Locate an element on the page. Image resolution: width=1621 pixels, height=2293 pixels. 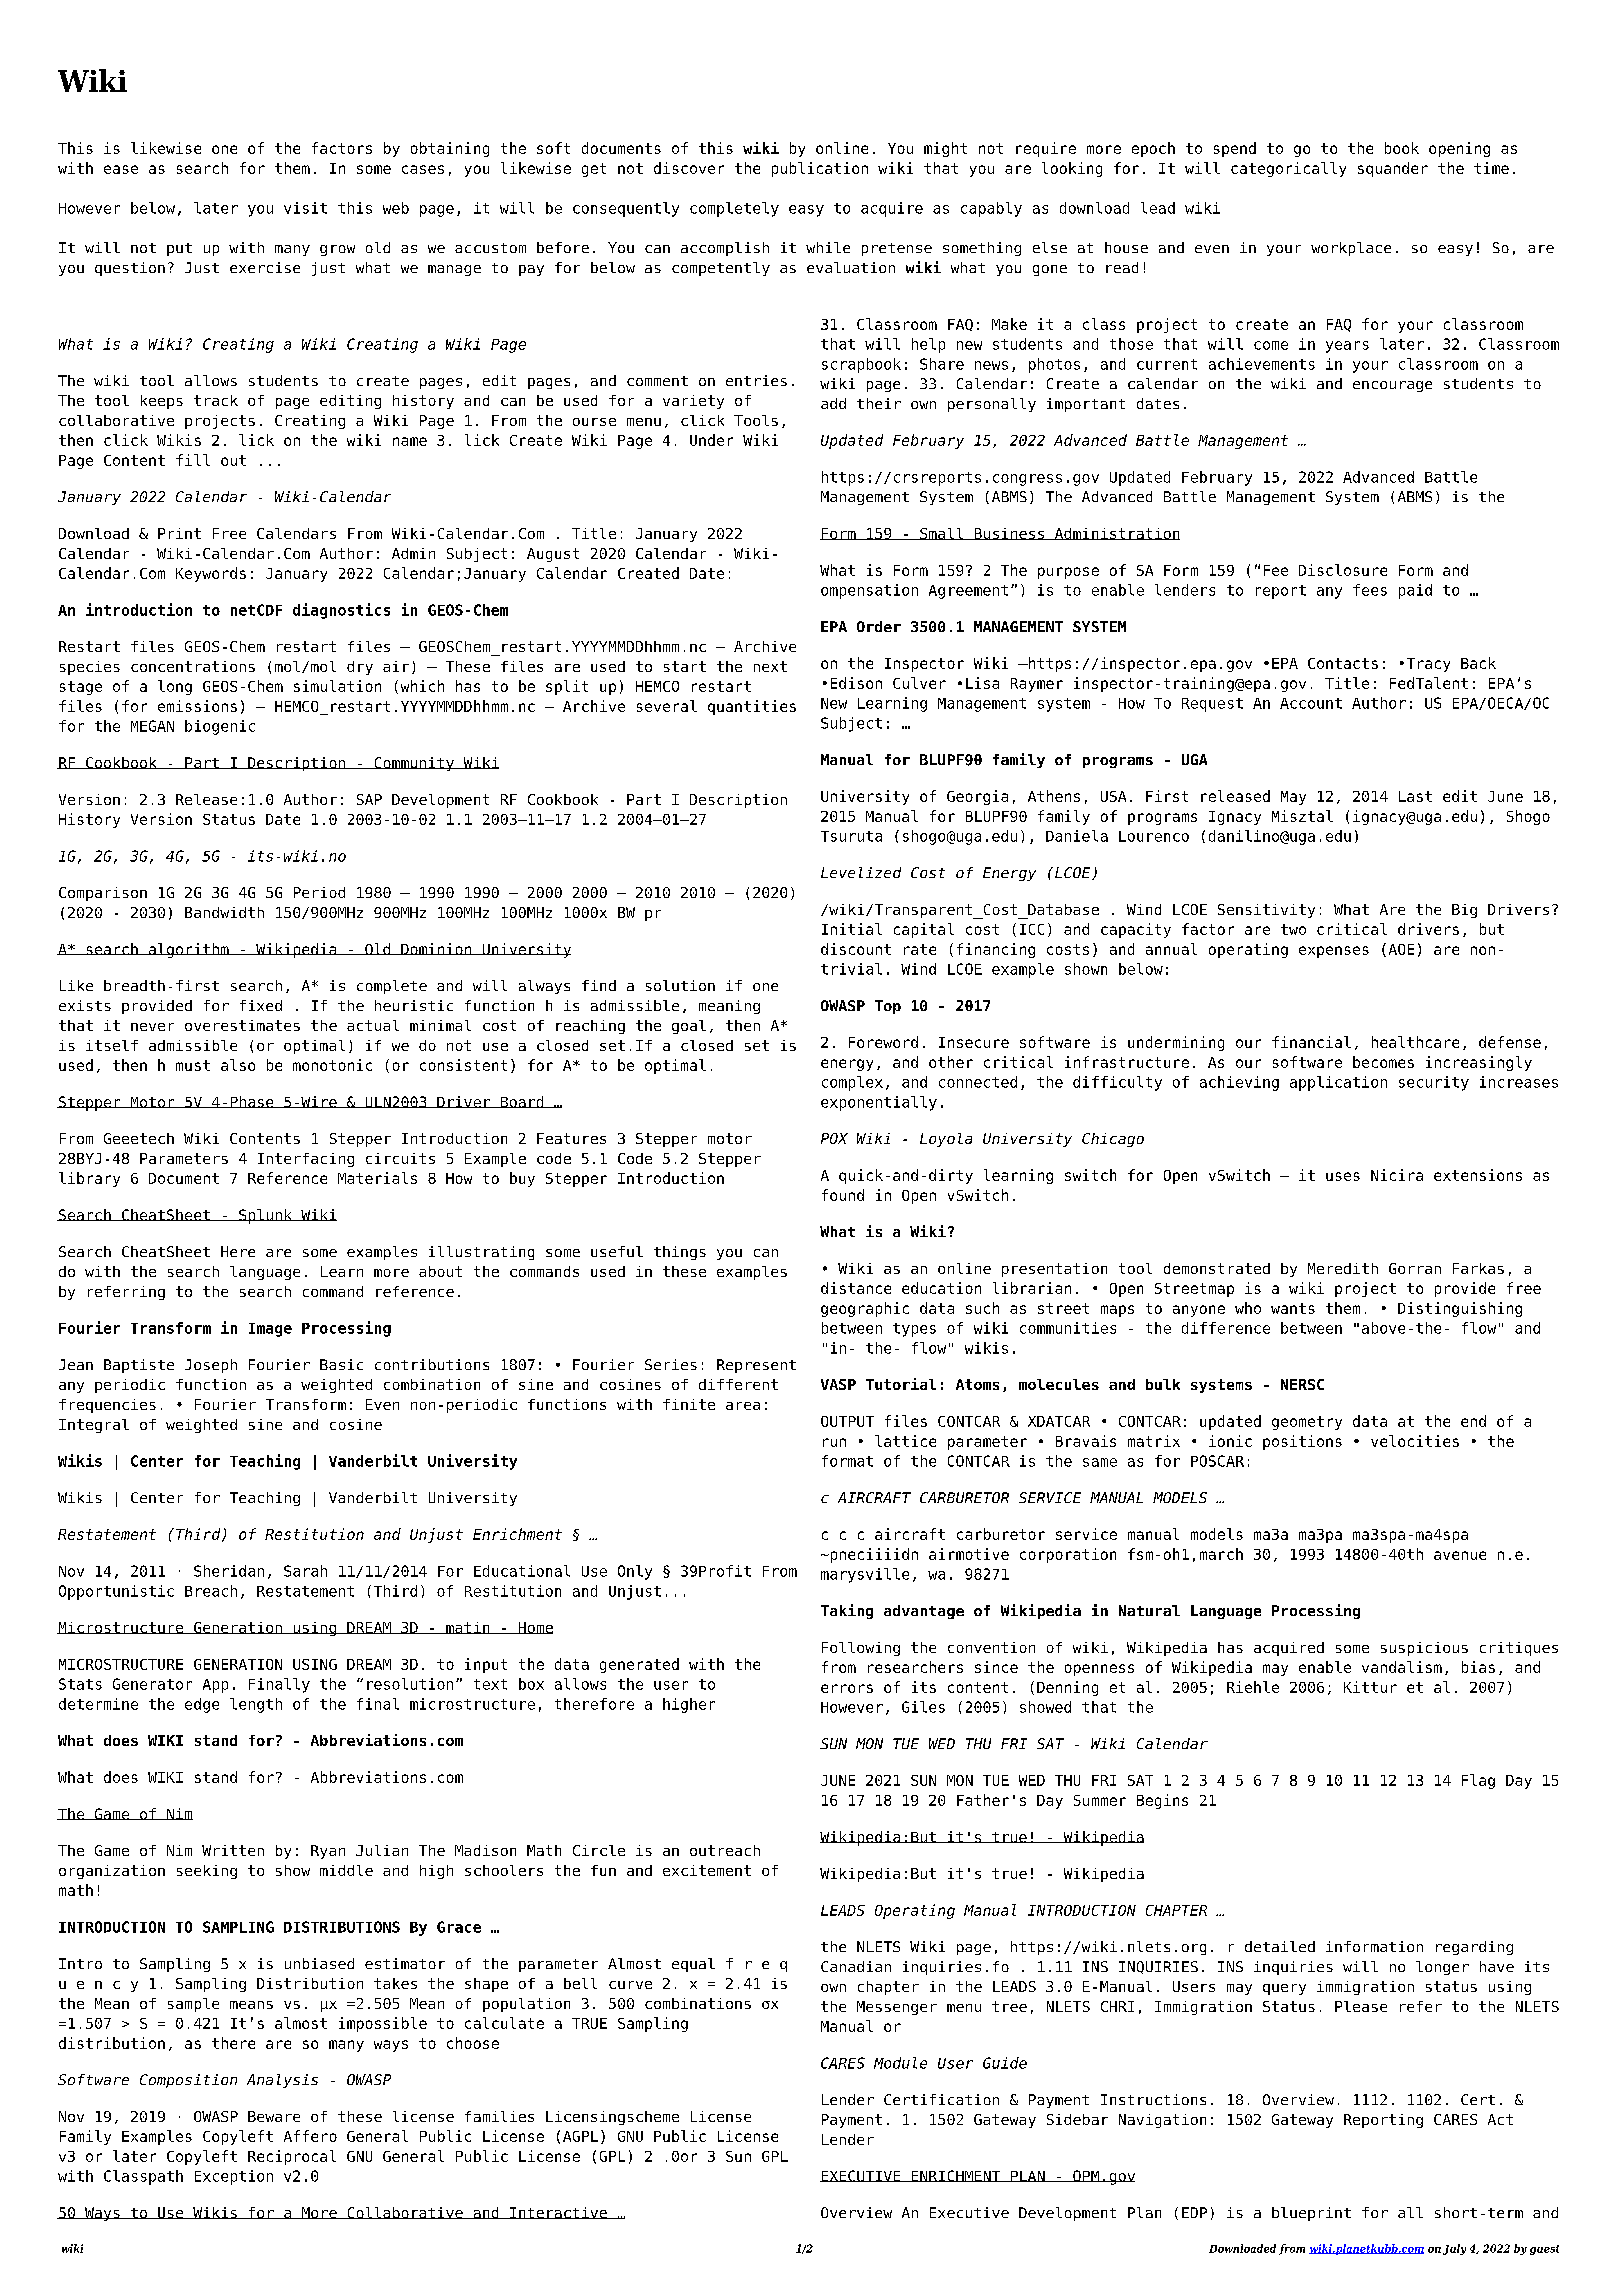
squander is located at coordinates (1393, 169).
